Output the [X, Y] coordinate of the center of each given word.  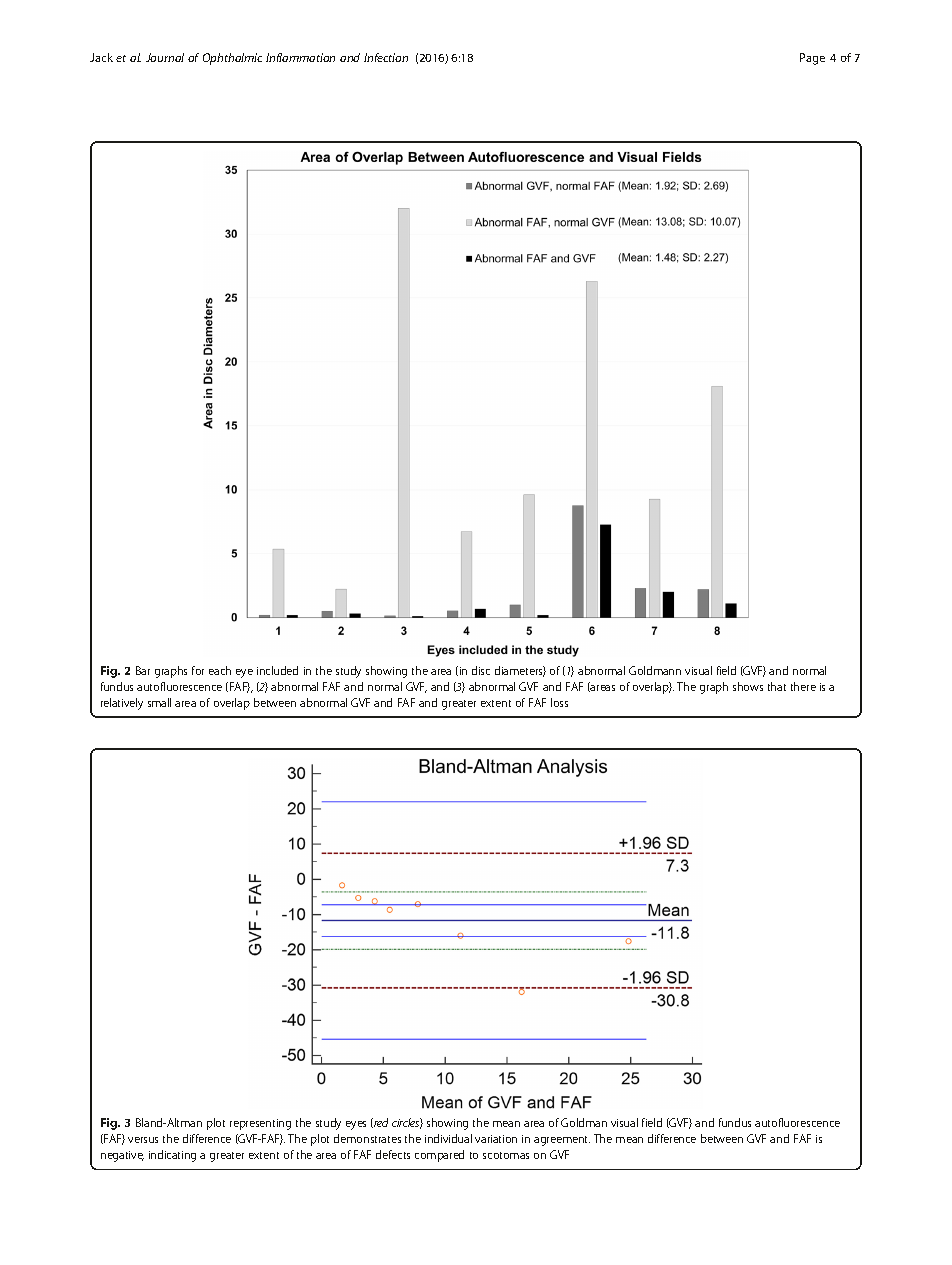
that [777, 686]
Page [812, 59]
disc [481, 670]
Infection [386, 57]
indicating [172, 1156]
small [159, 702]
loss [559, 702]
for [198, 670]
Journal [165, 57]
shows [748, 686]
